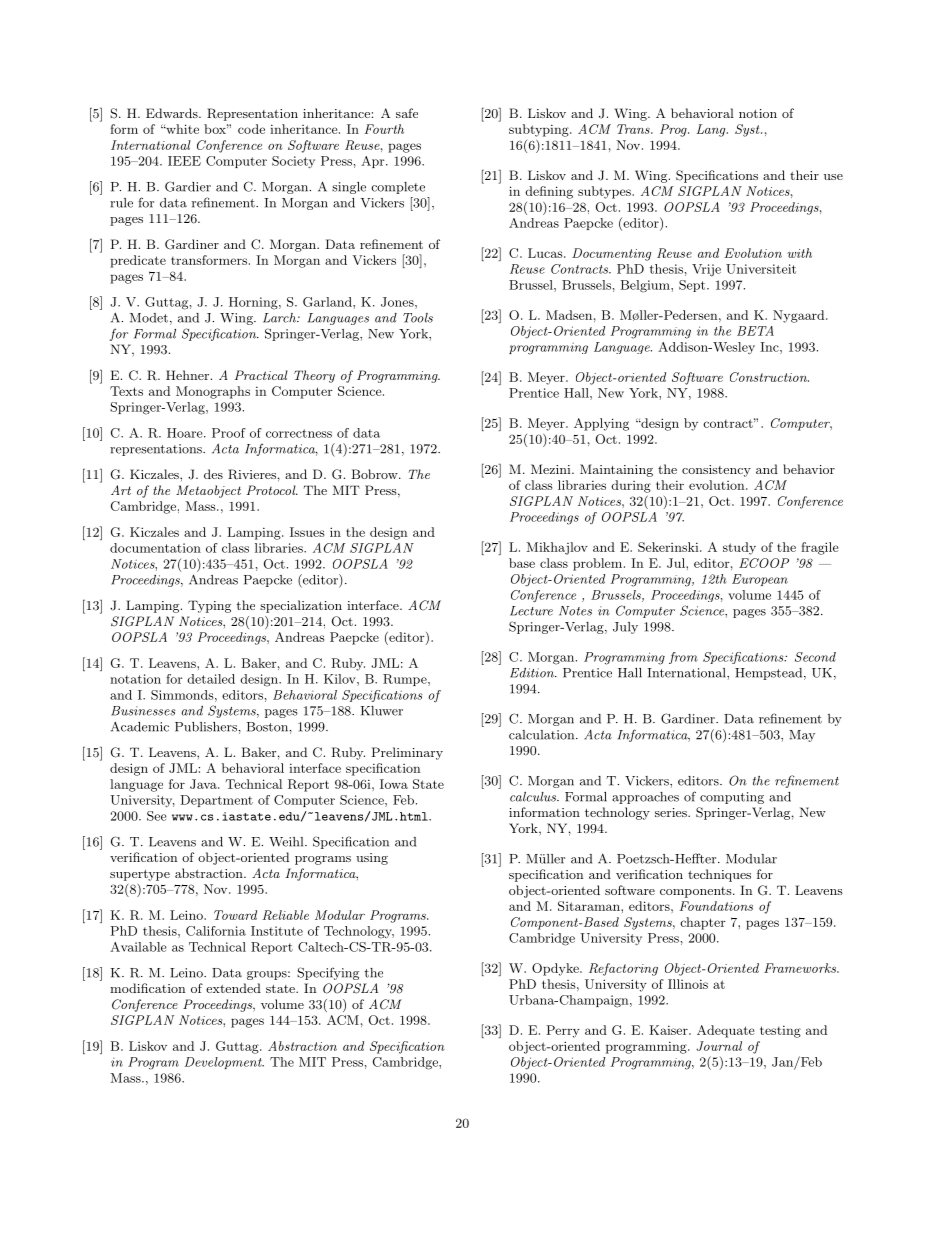 This screenshot has width=952, height=1237. I want to click on Department, so click(216, 801).
